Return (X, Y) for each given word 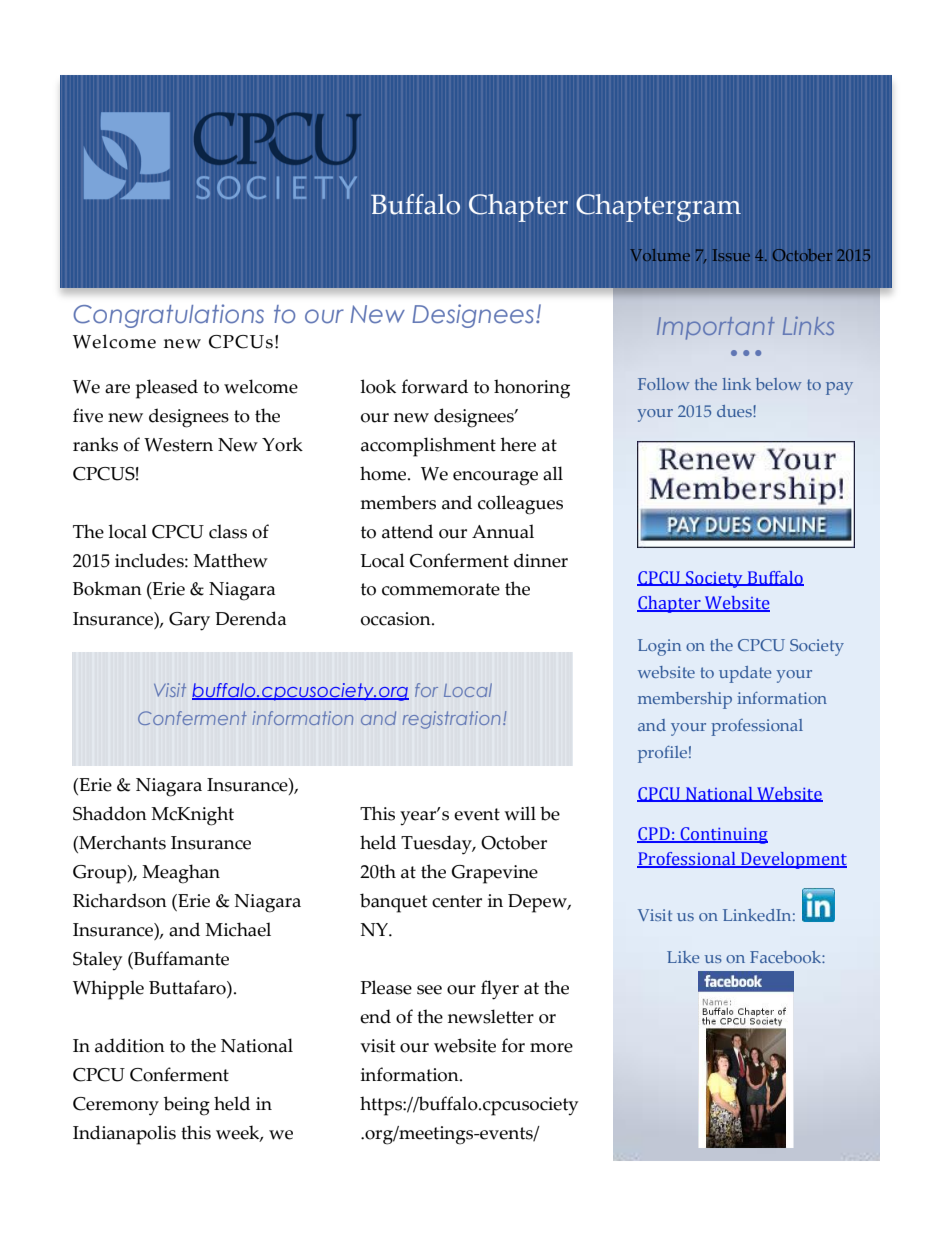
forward (435, 386)
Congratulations (169, 316)
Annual (503, 531)
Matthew (230, 560)
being (187, 1106)
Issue (731, 255)
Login (659, 647)
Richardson (120, 900)
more (551, 1048)
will (520, 813)
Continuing (723, 835)
